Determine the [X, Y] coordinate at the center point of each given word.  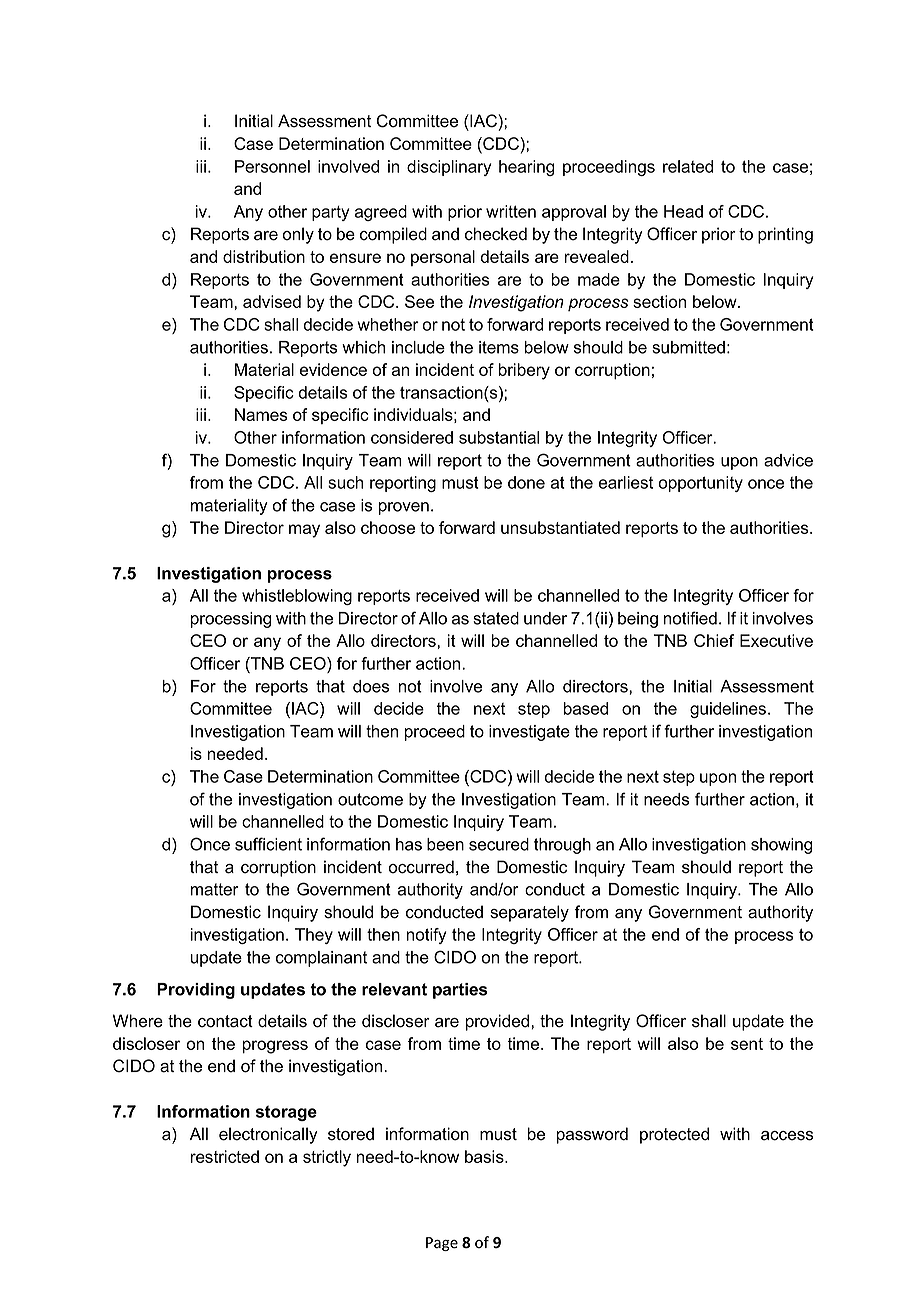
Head [683, 211]
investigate [529, 733]
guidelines [729, 710]
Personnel [272, 166]
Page [442, 1244]
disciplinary [449, 168]
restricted [225, 1156]
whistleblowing [297, 597]
